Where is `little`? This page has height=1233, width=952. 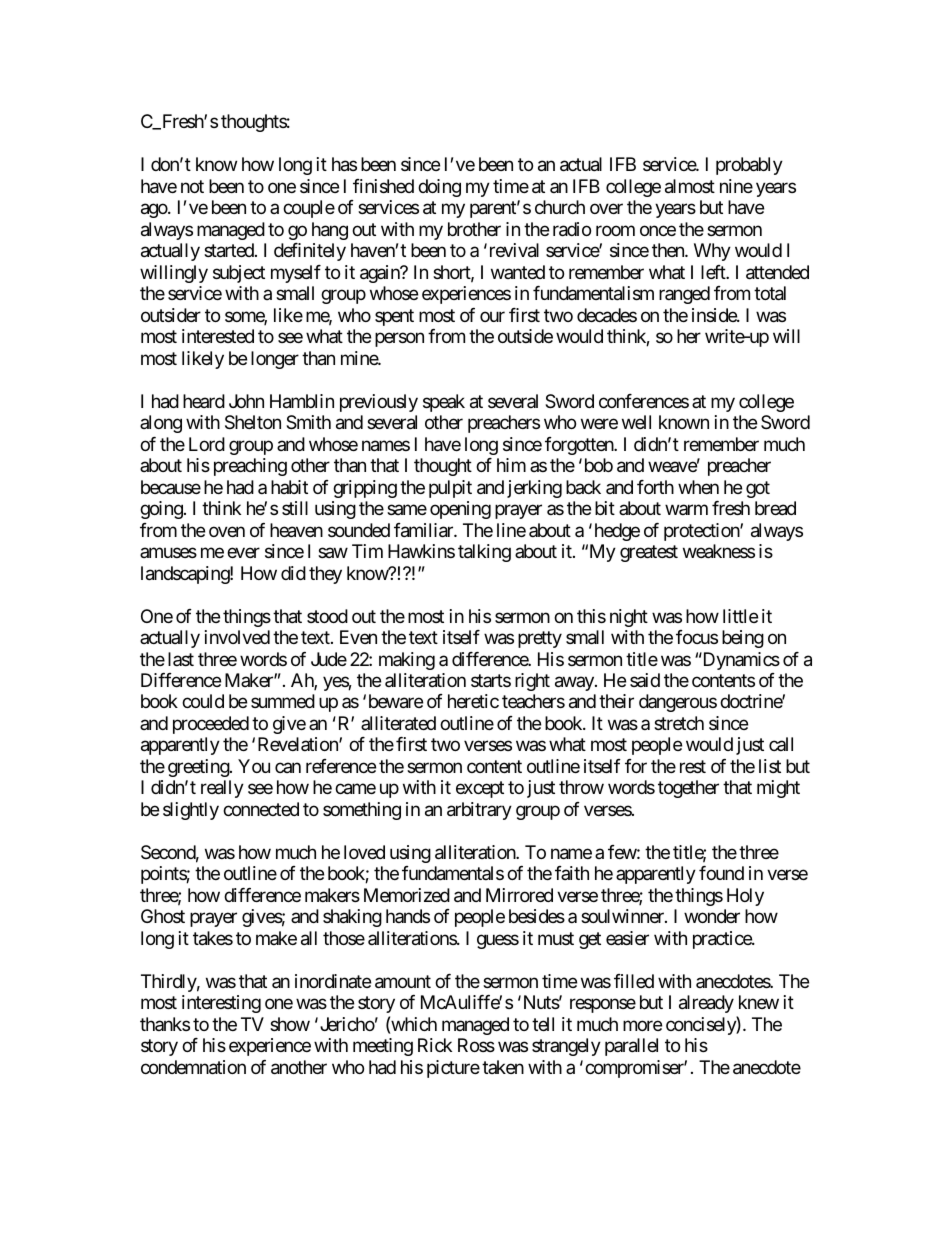 little is located at coordinates (740, 616).
